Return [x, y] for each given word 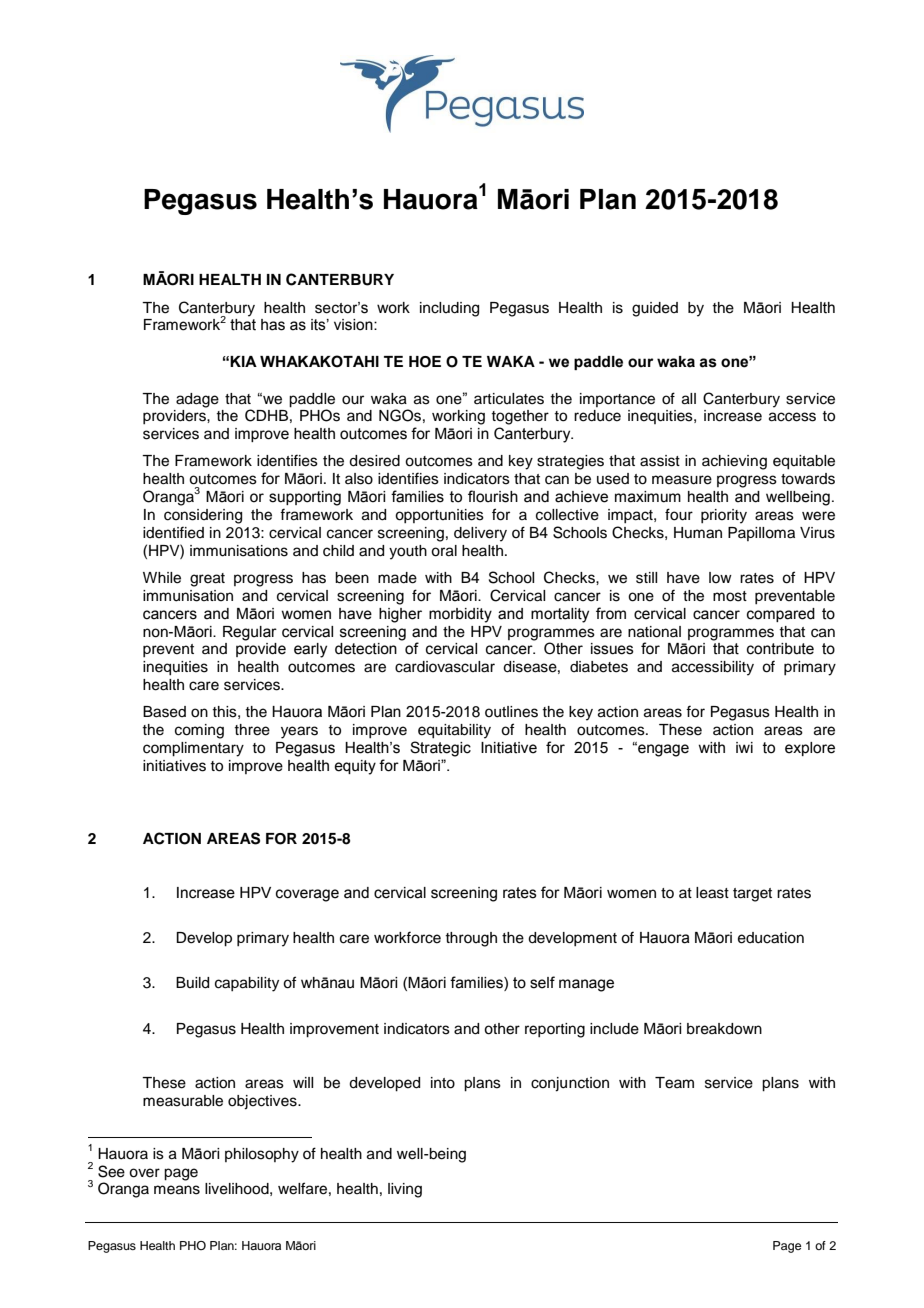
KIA [243, 361]
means [177, 1190]
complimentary [193, 749]
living [405, 1190]
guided [655, 309]
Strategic [440, 749]
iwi [744, 747]
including [449, 309]
